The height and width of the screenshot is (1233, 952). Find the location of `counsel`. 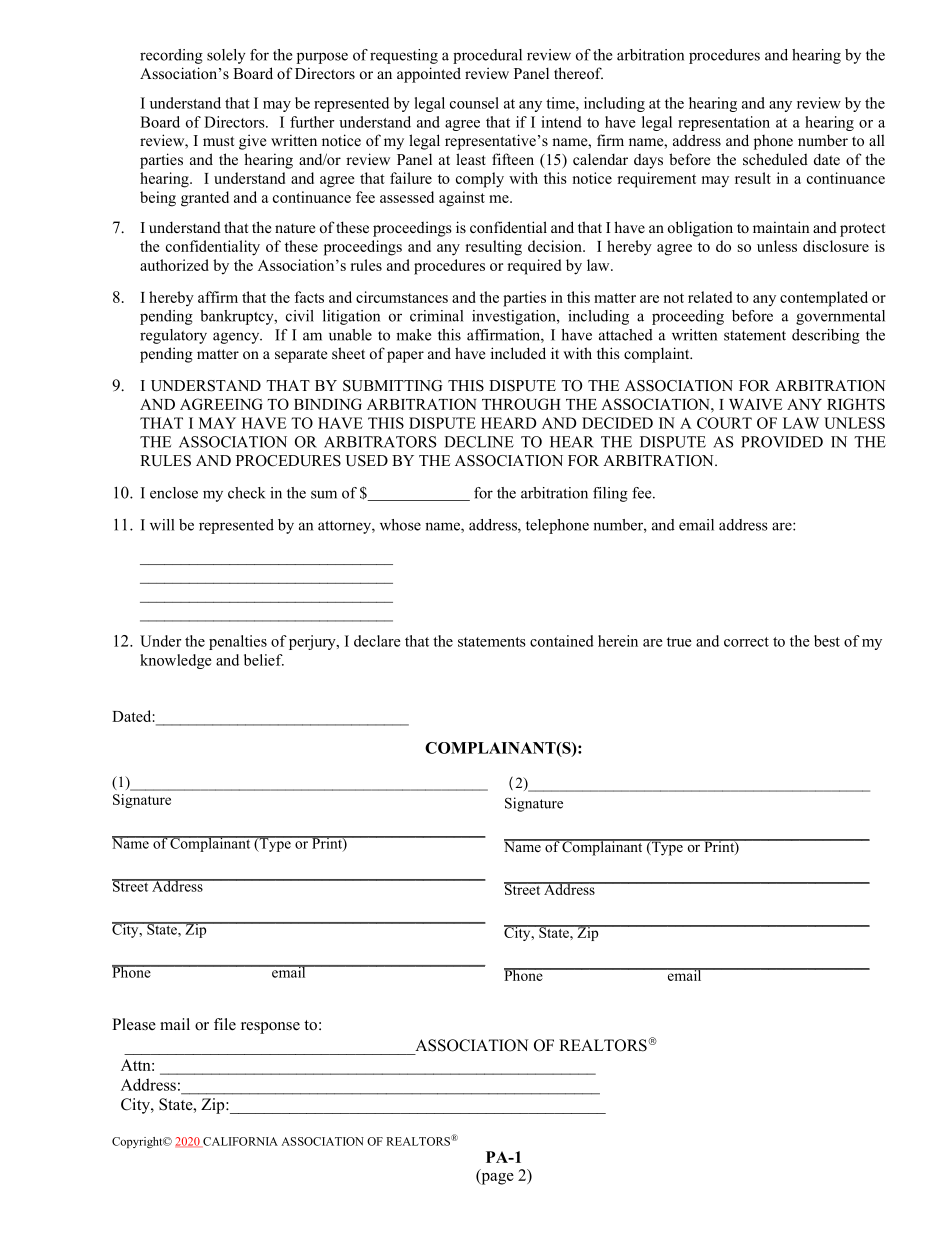

counsel is located at coordinates (474, 103).
